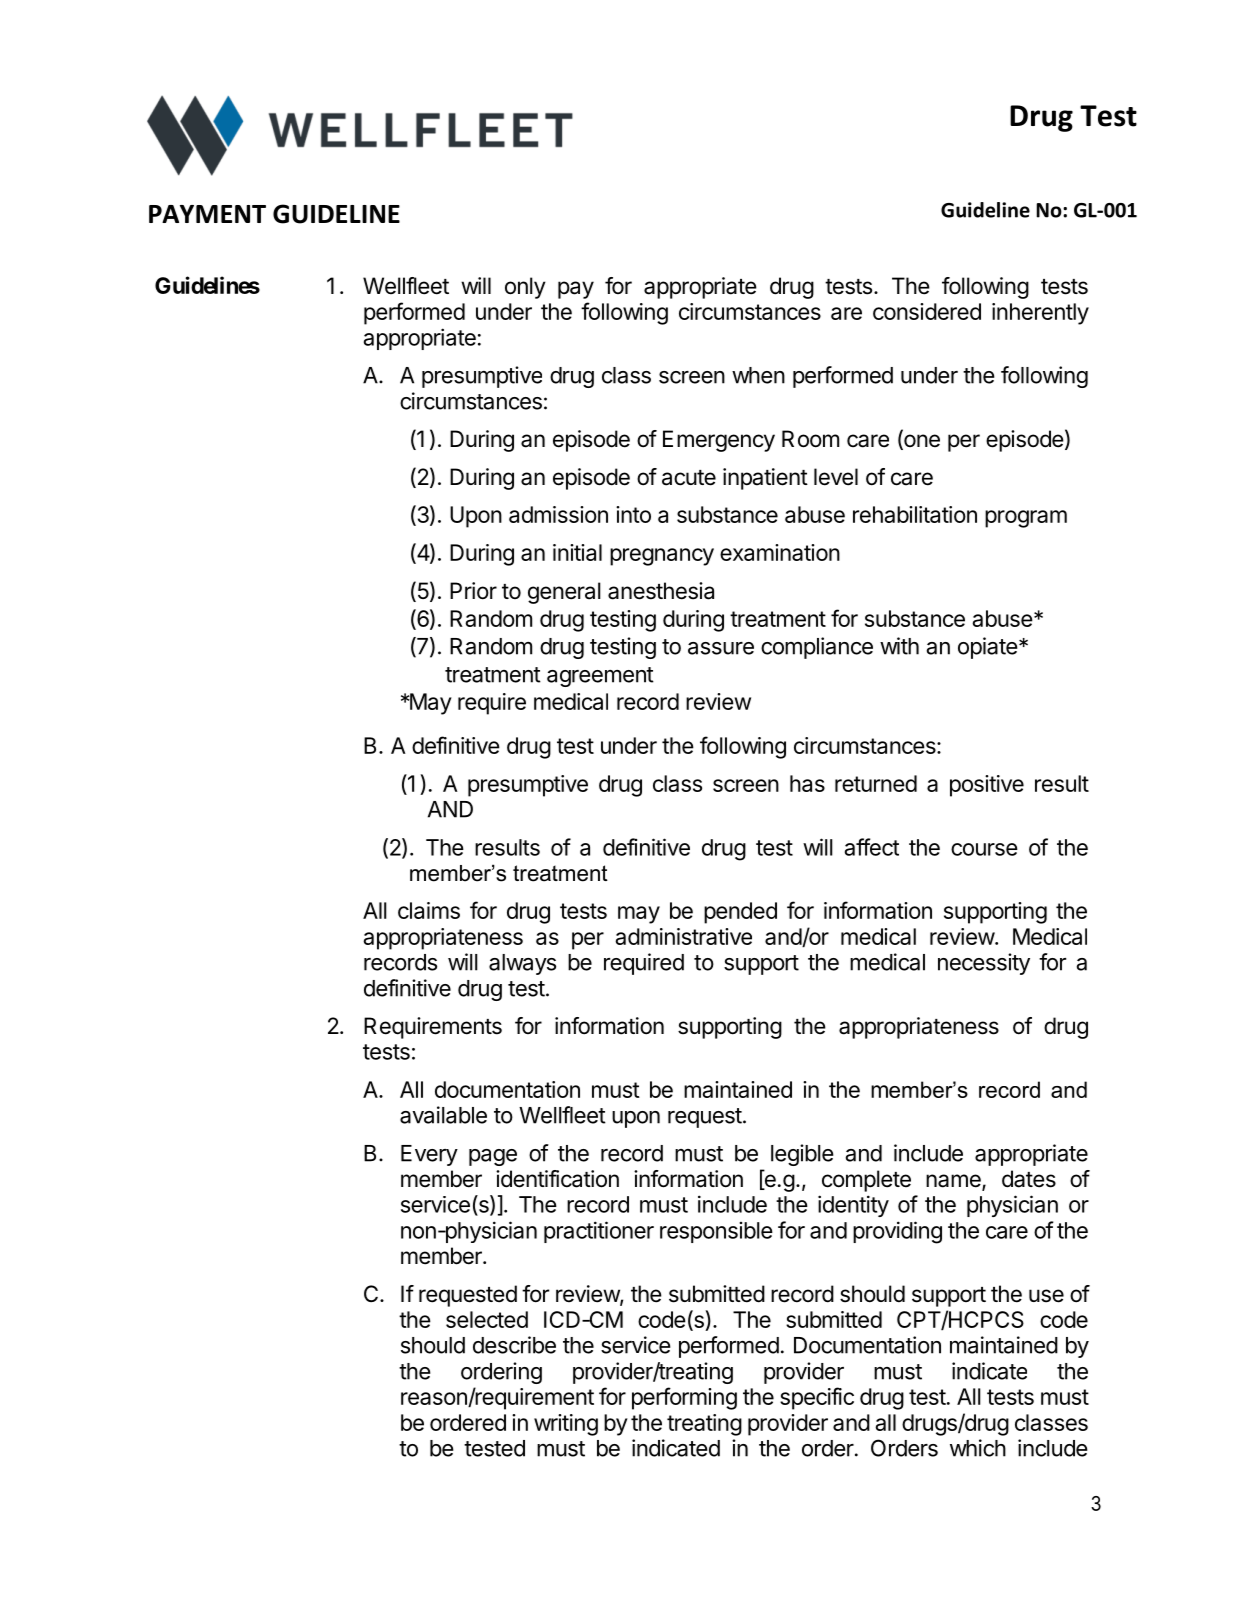 The width and height of the image is (1244, 1610). I want to click on claims, so click(429, 910).
